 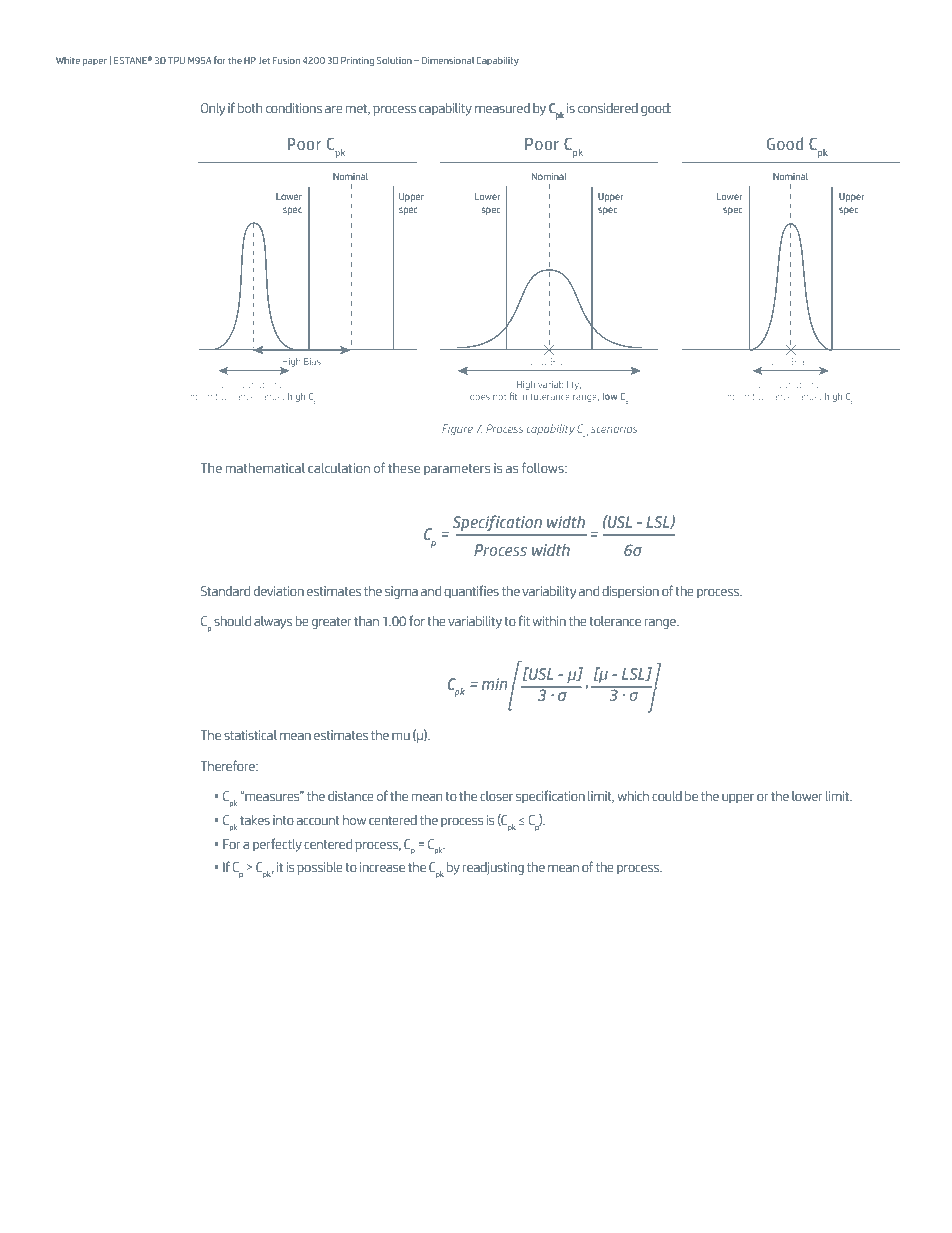 I want to click on TPU, so click(x=176, y=60).
